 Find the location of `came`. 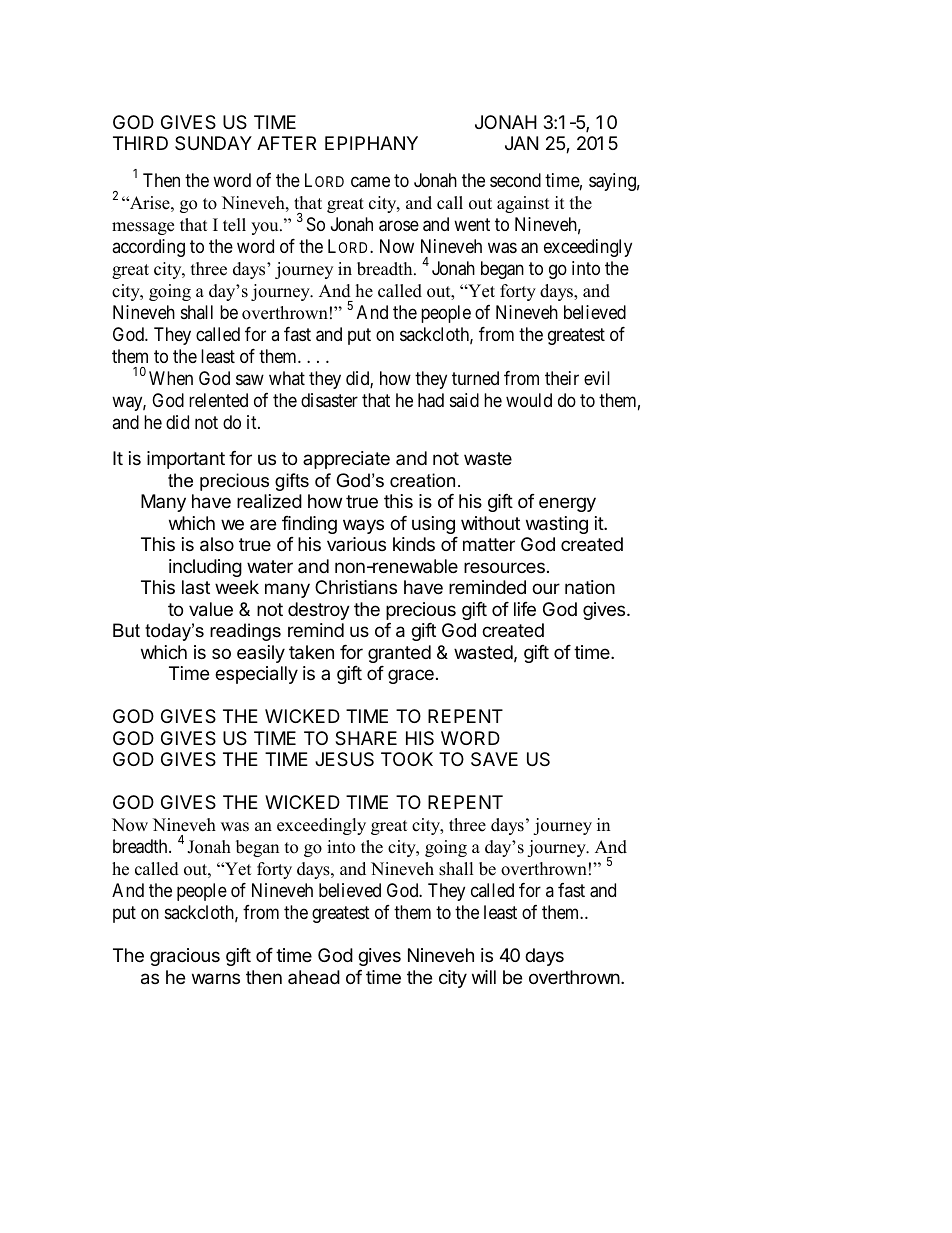

came is located at coordinates (370, 182).
